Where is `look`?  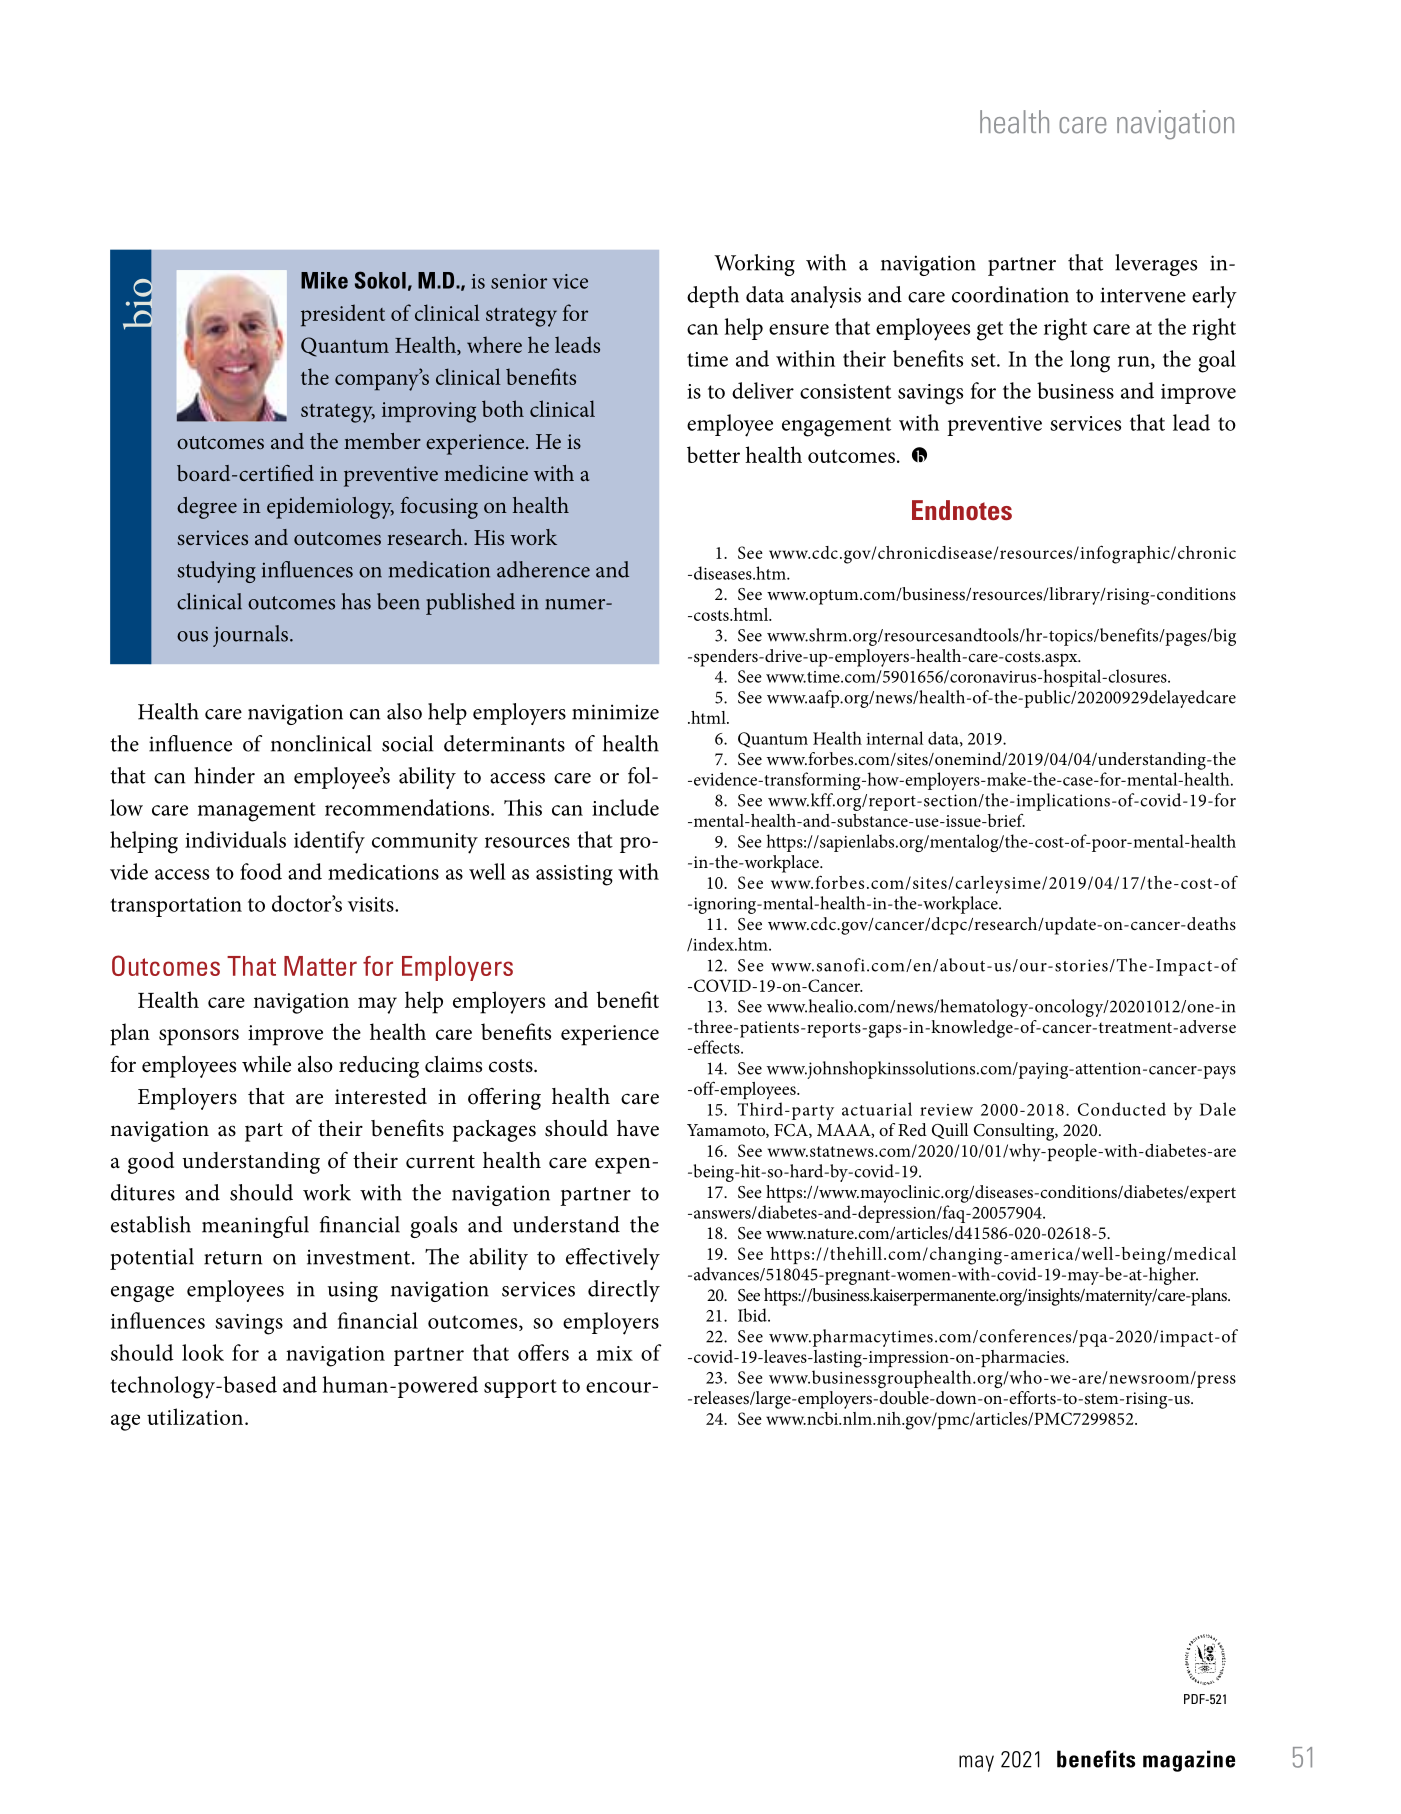
look is located at coordinates (203, 1352).
